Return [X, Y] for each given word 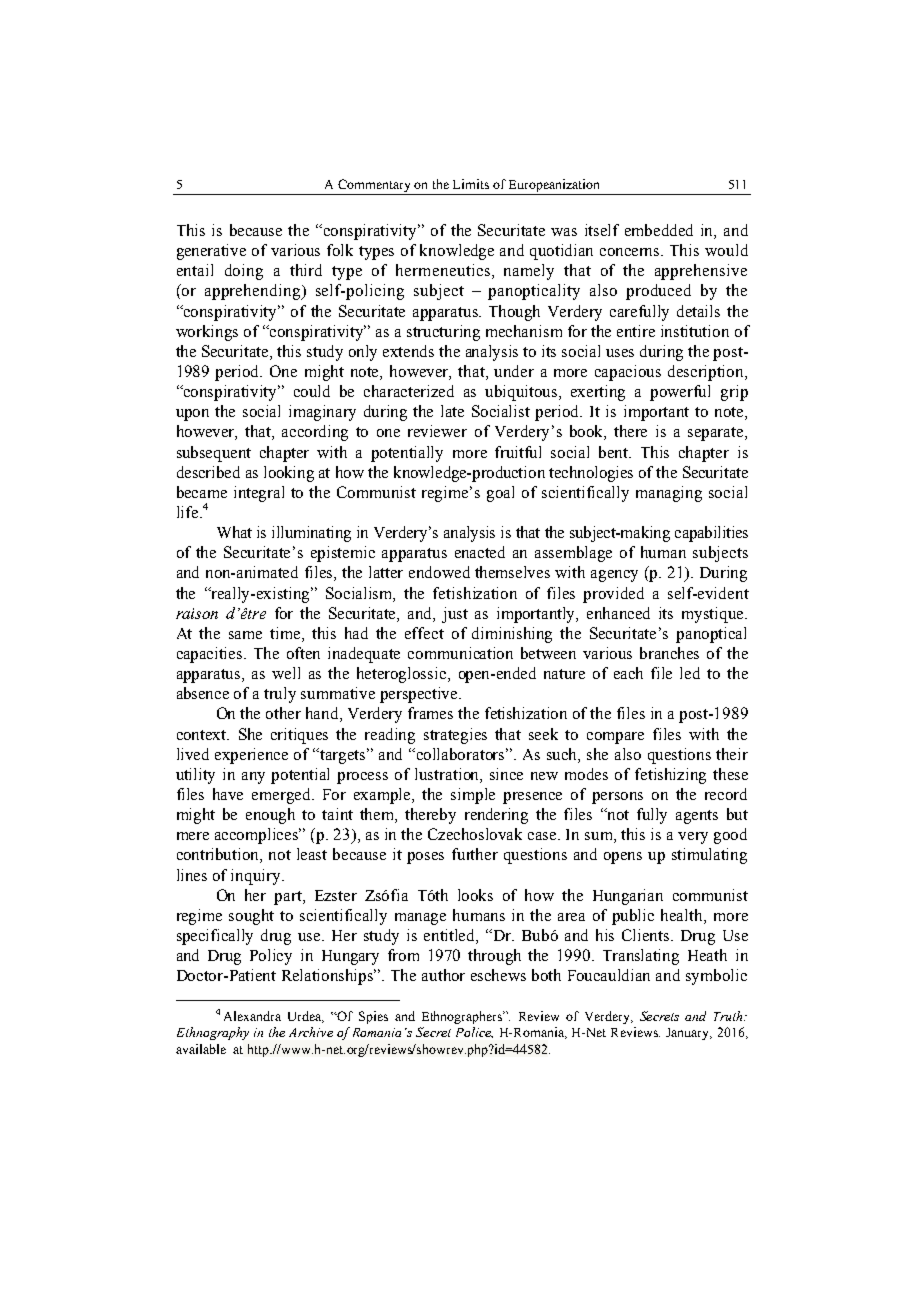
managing [669, 494]
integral [259, 494]
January [689, 1034]
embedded [659, 230]
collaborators [462, 754]
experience [251, 756]
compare [615, 738]
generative [211, 252]
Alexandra [252, 1016]
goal [500, 494]
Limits [471, 184]
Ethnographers [463, 1017]
